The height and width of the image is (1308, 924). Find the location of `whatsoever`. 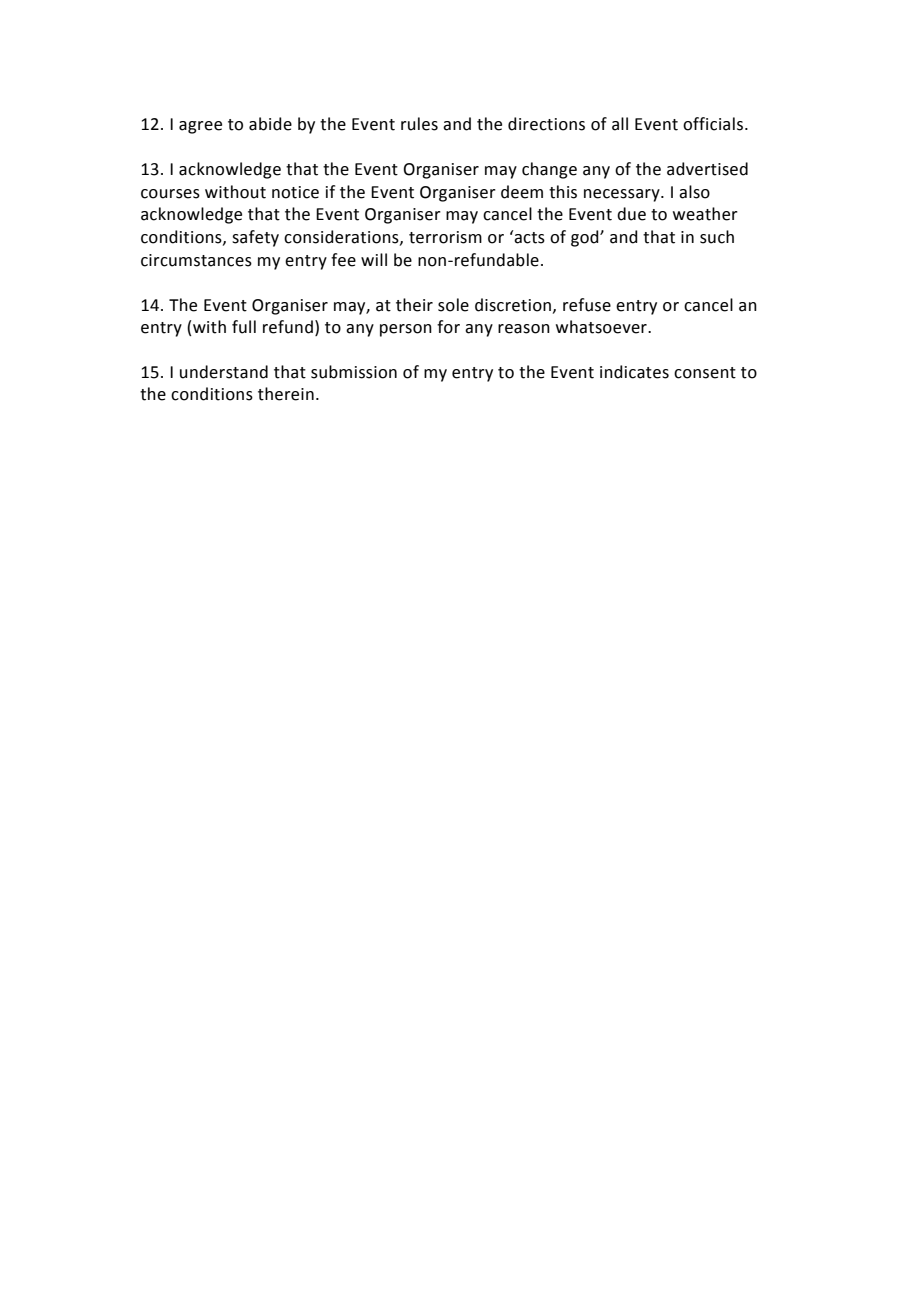

whatsoever is located at coordinates (602, 327).
